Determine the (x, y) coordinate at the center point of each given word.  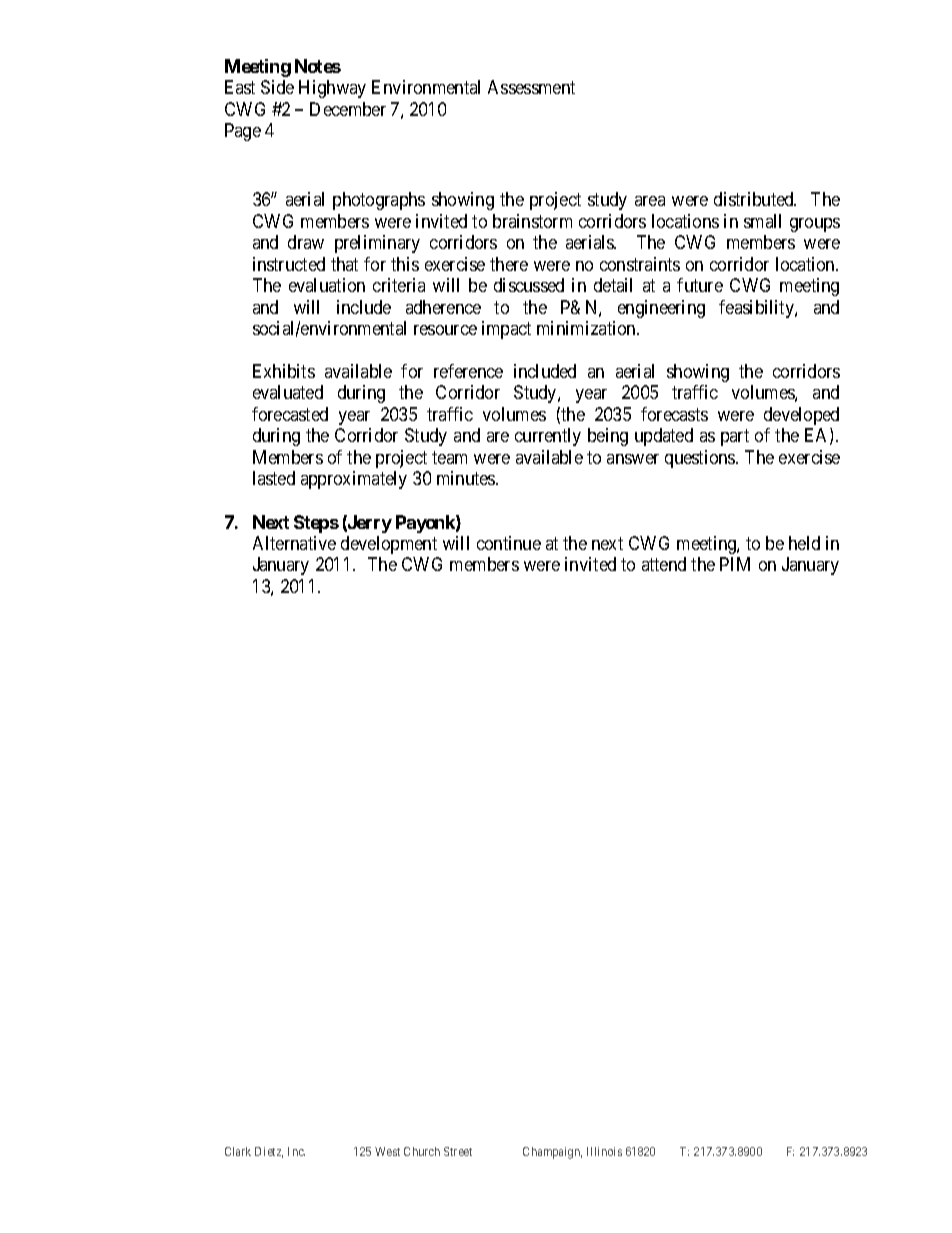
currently (548, 437)
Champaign (552, 1153)
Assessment (531, 87)
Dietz (269, 1152)
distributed (755, 199)
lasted (274, 478)
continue (509, 543)
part (735, 438)
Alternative (294, 543)
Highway (332, 89)
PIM (735, 564)
